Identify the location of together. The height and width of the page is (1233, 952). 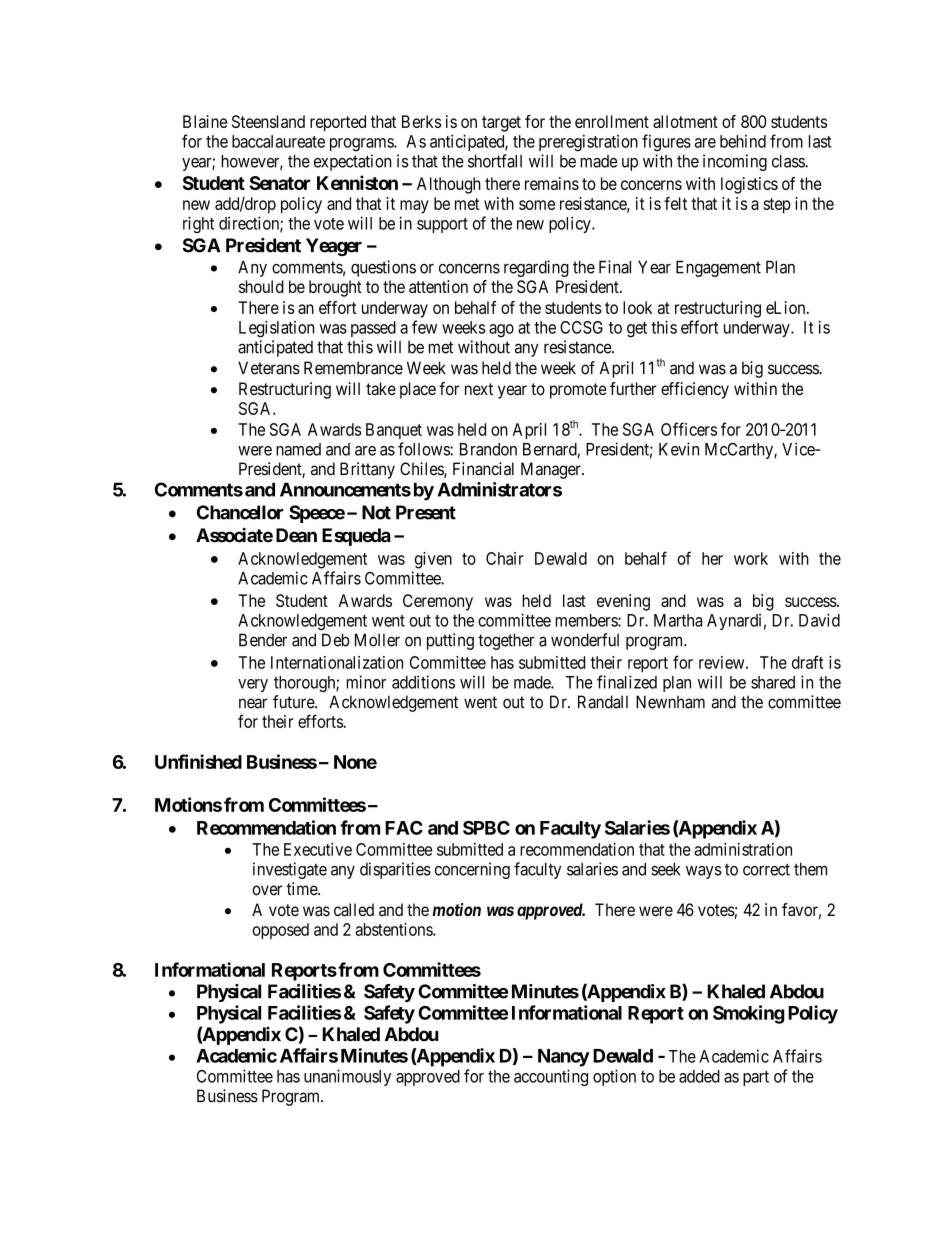
(506, 641).
